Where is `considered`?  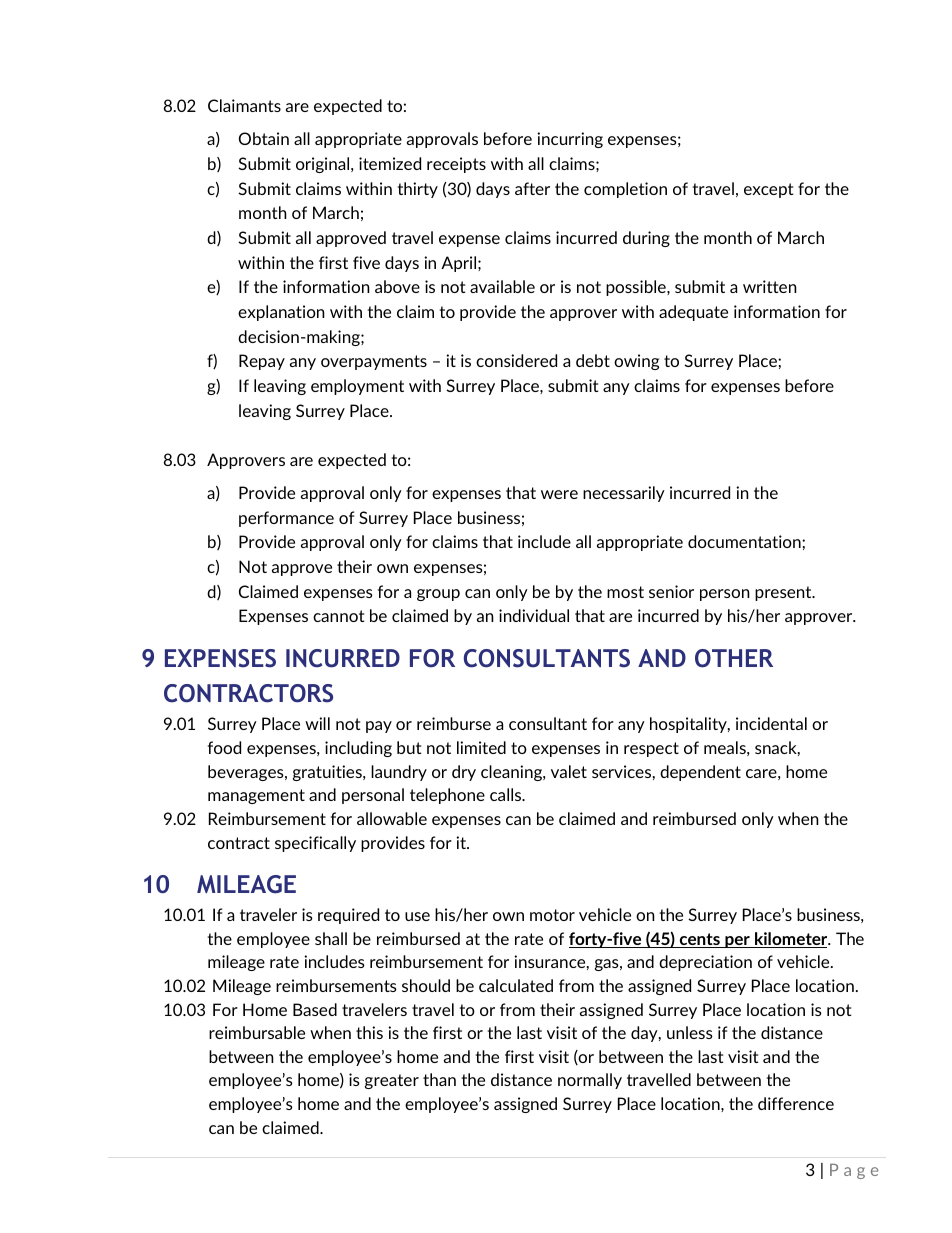 considered is located at coordinates (516, 360).
